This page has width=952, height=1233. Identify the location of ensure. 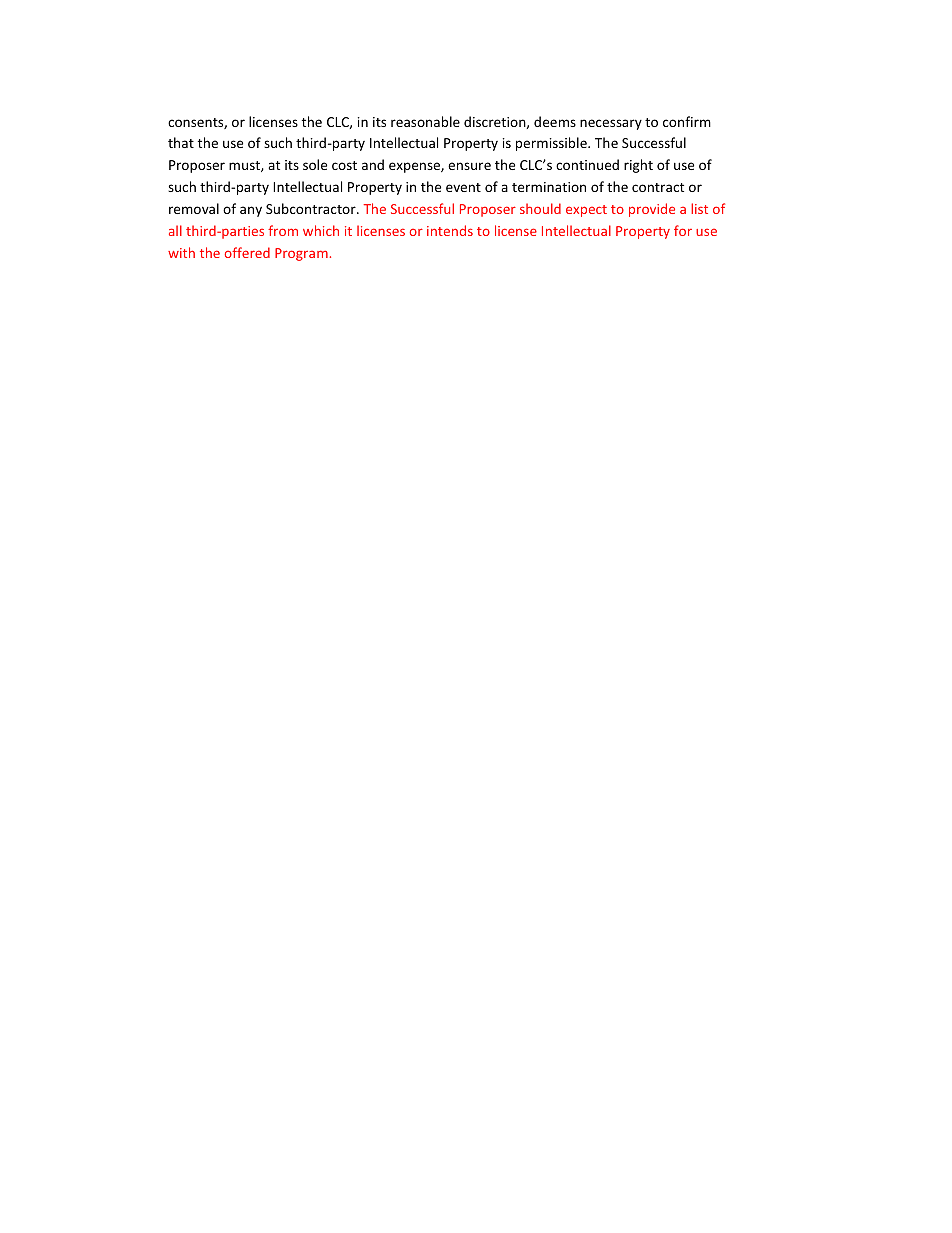
(469, 166).
